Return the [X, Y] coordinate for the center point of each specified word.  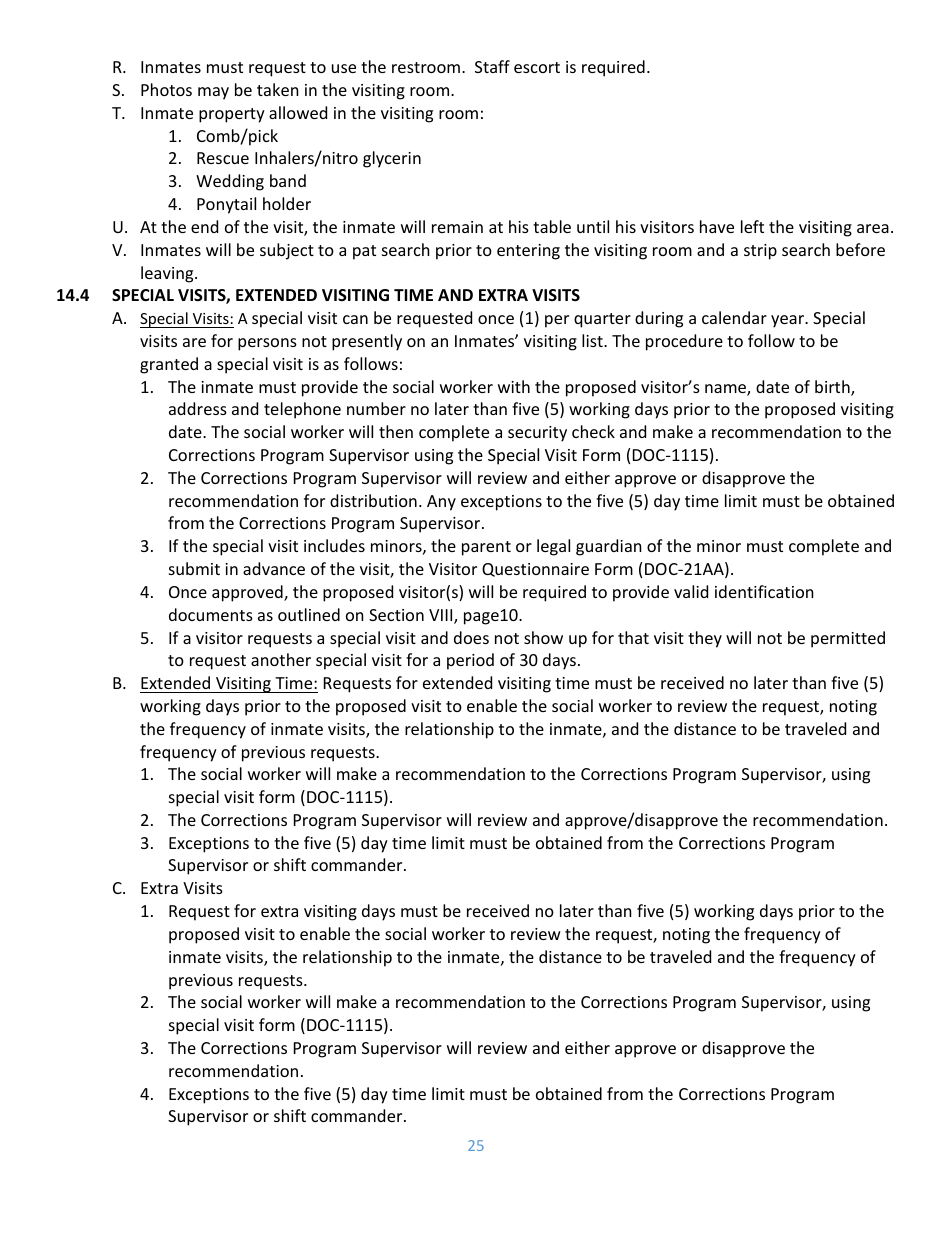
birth [833, 388]
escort [537, 67]
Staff [492, 66]
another [281, 659]
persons [267, 344]
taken [278, 89]
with [514, 386]
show [543, 637]
